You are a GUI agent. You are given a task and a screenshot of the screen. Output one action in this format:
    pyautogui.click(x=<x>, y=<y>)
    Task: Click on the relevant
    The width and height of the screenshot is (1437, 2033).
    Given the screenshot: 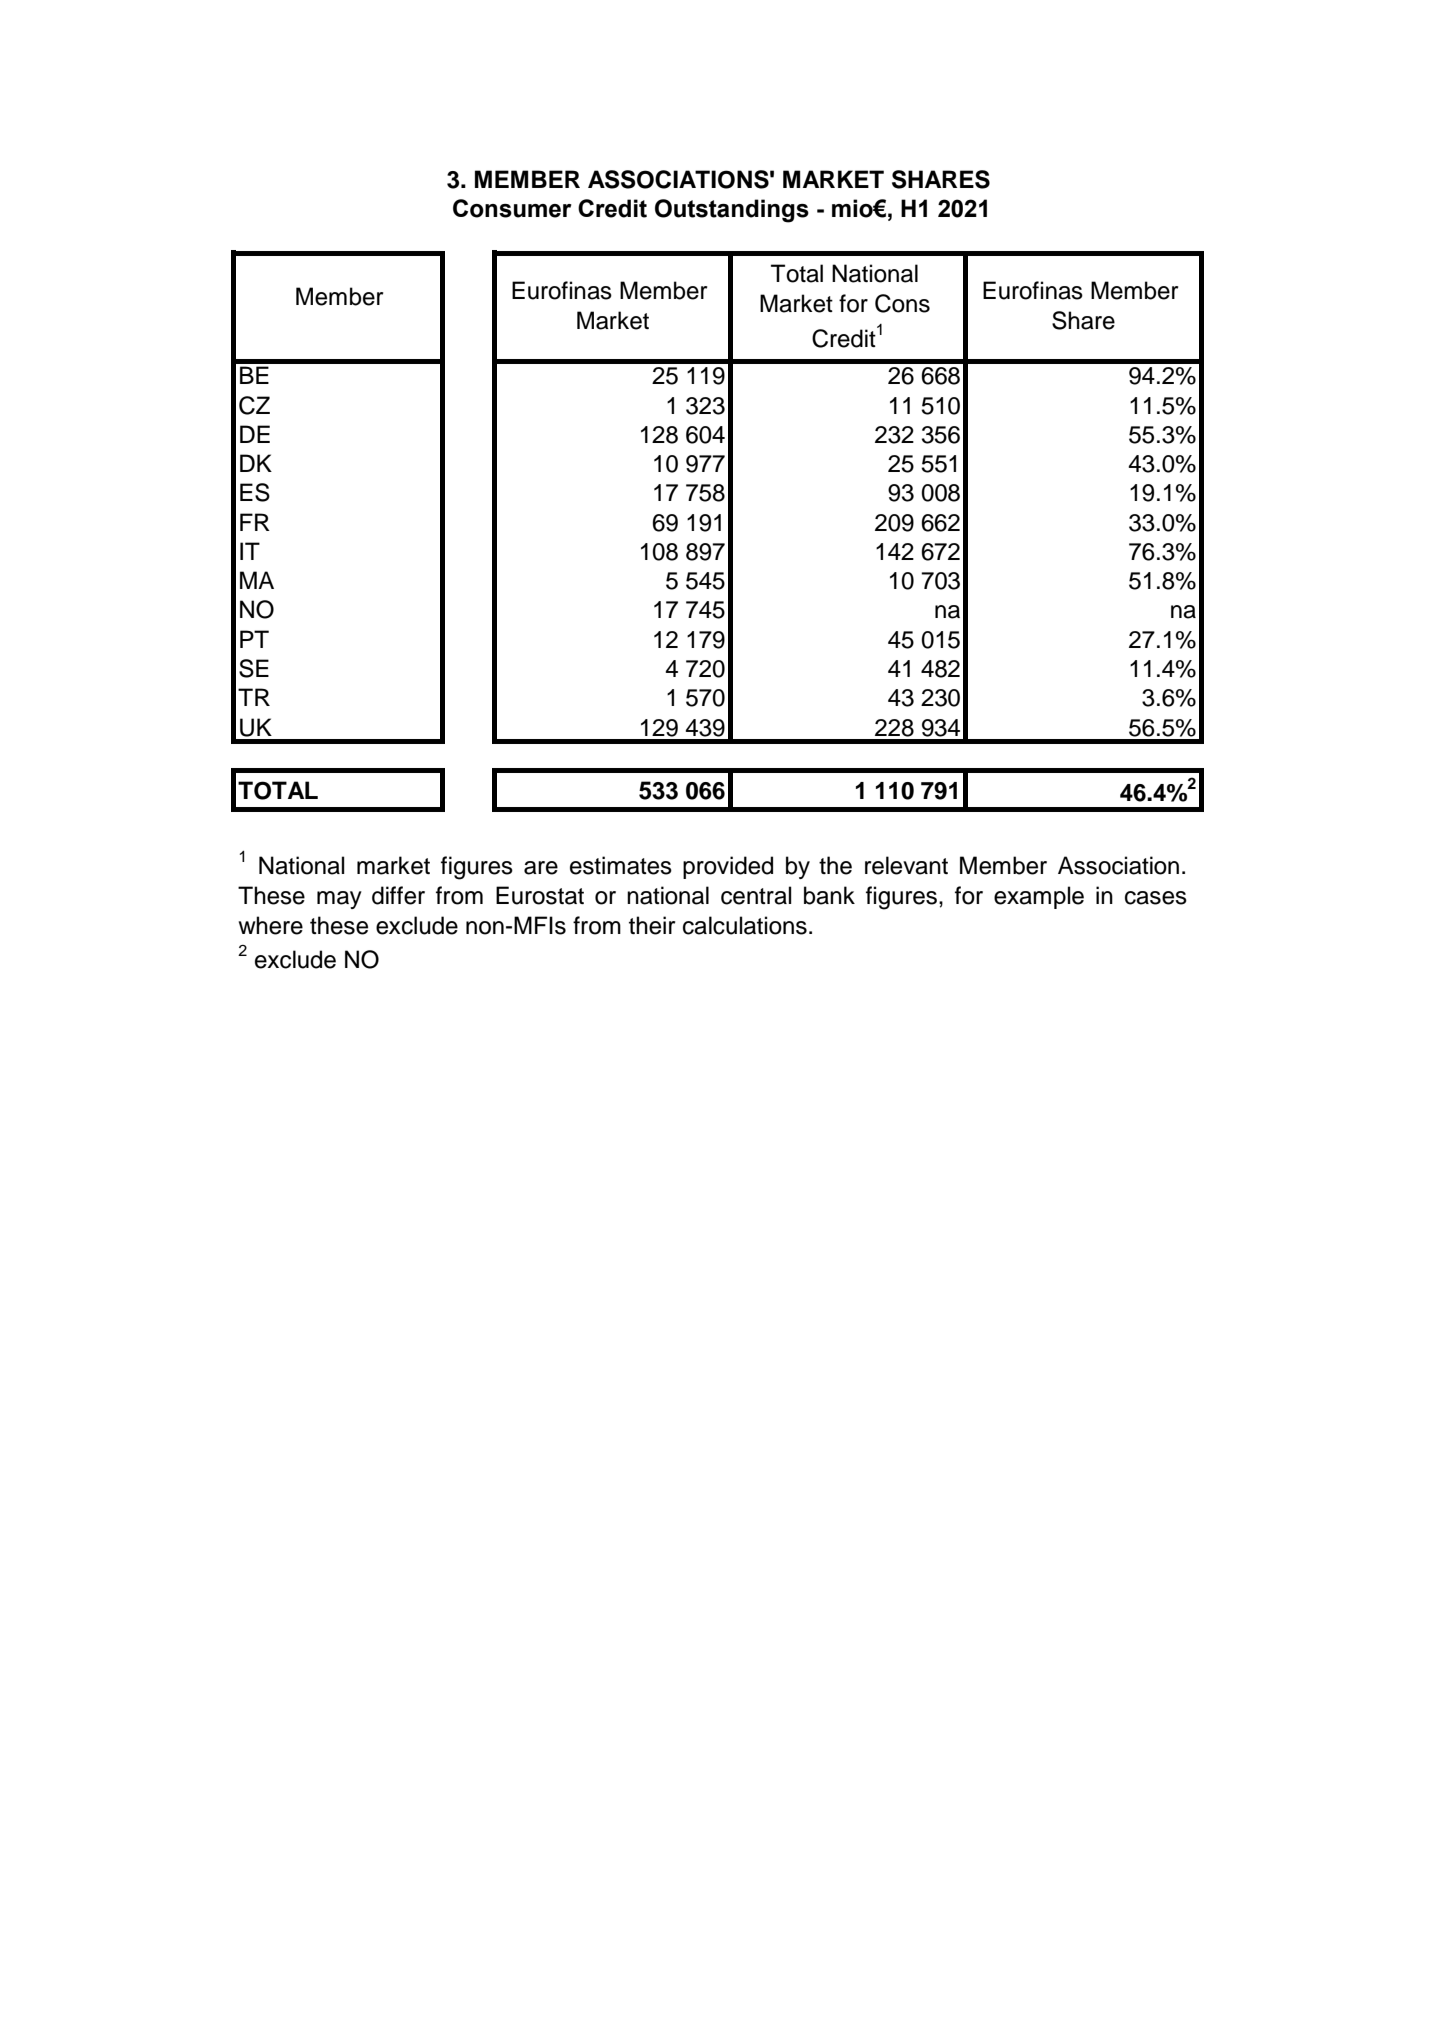 What is the action you would take?
    pyautogui.click(x=906, y=865)
